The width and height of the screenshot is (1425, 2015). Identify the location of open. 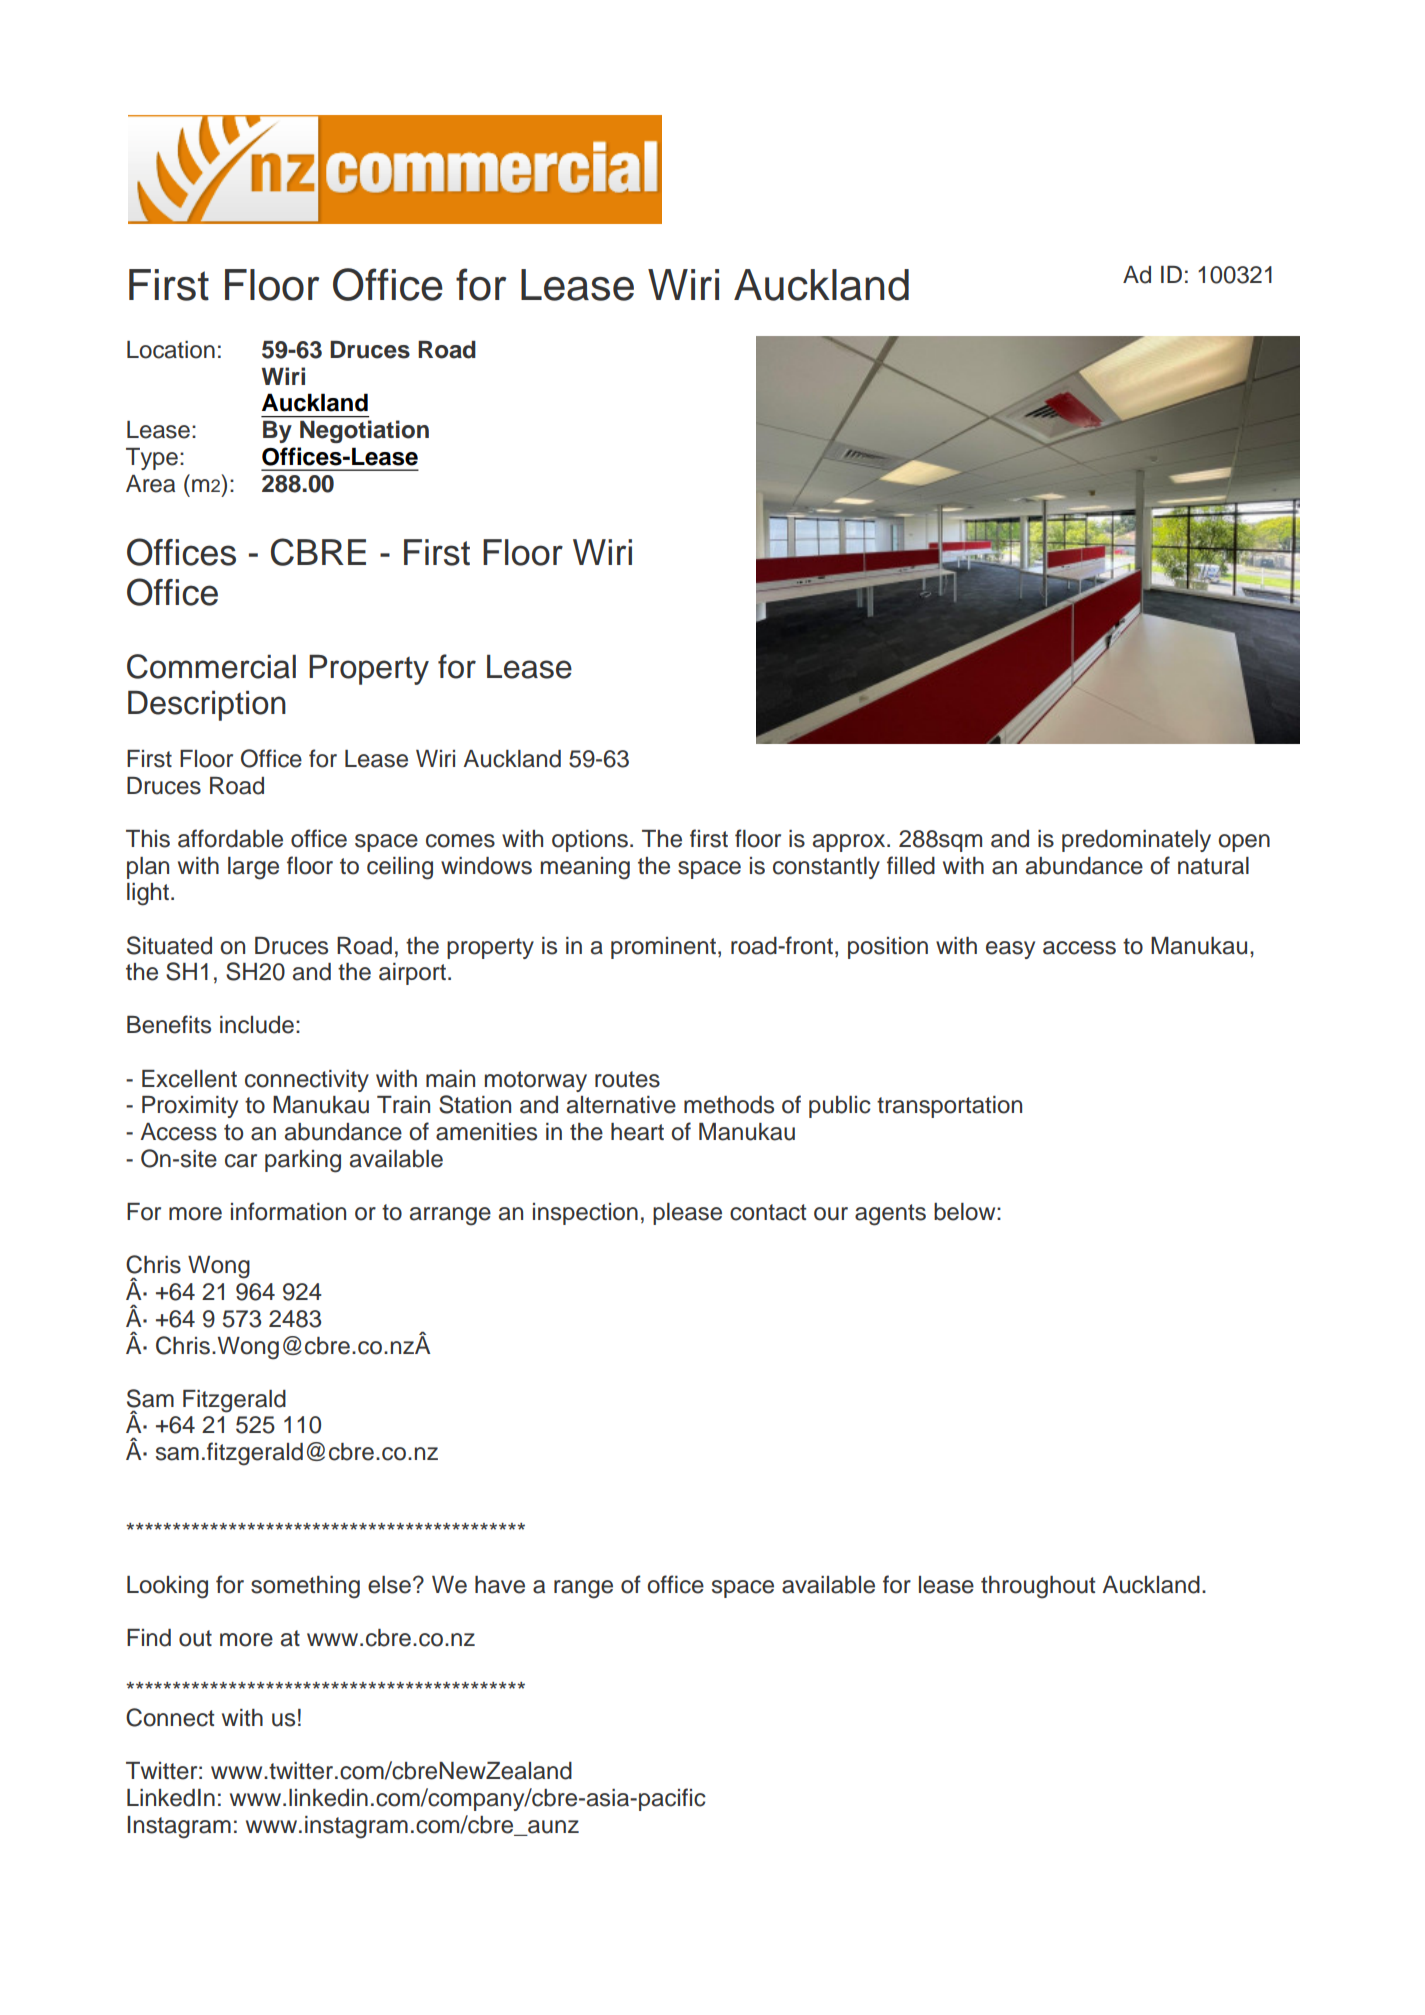
(1244, 843).
